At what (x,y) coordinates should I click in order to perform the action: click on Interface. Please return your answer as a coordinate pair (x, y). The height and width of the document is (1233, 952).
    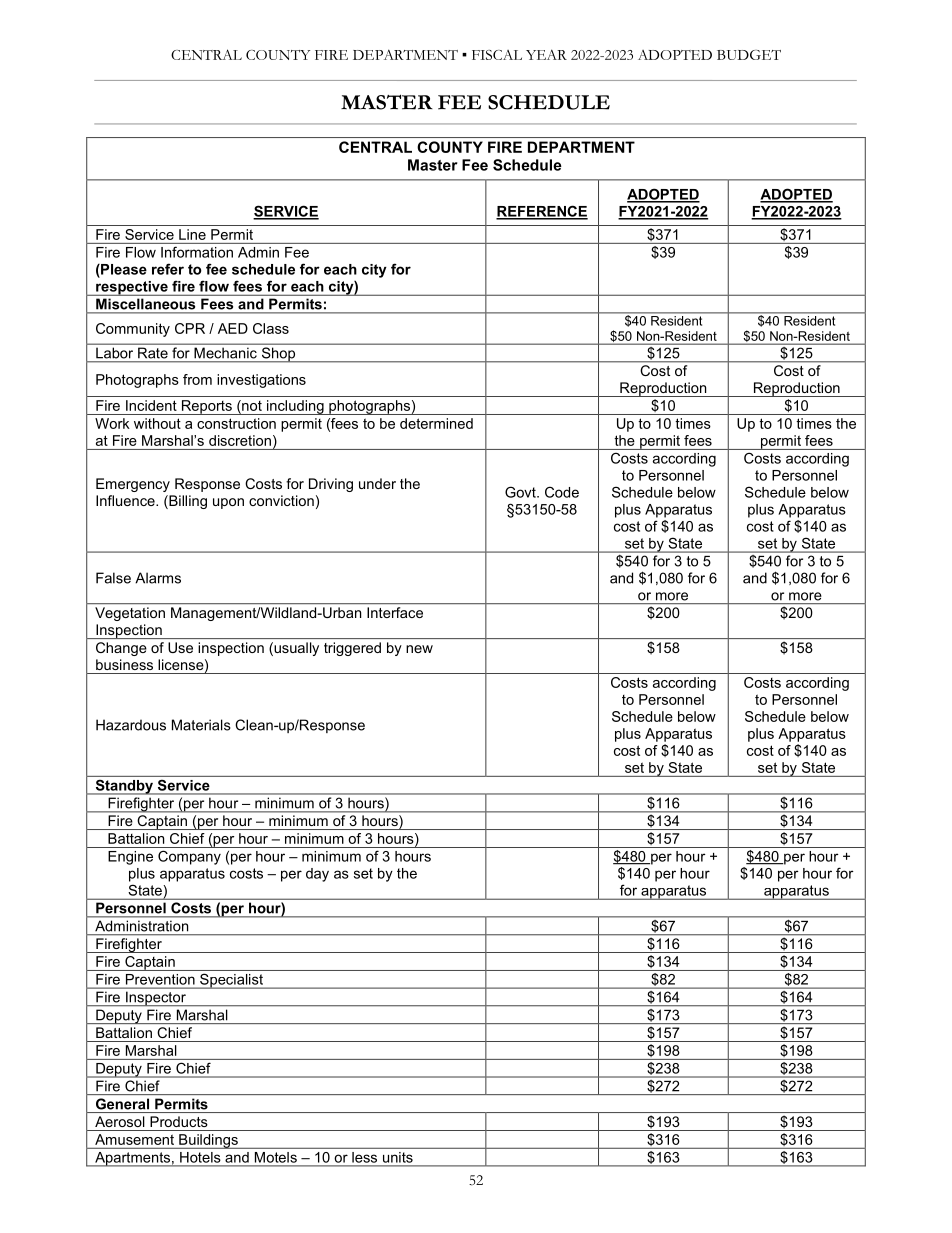
    Looking at the image, I should click on (395, 612).
